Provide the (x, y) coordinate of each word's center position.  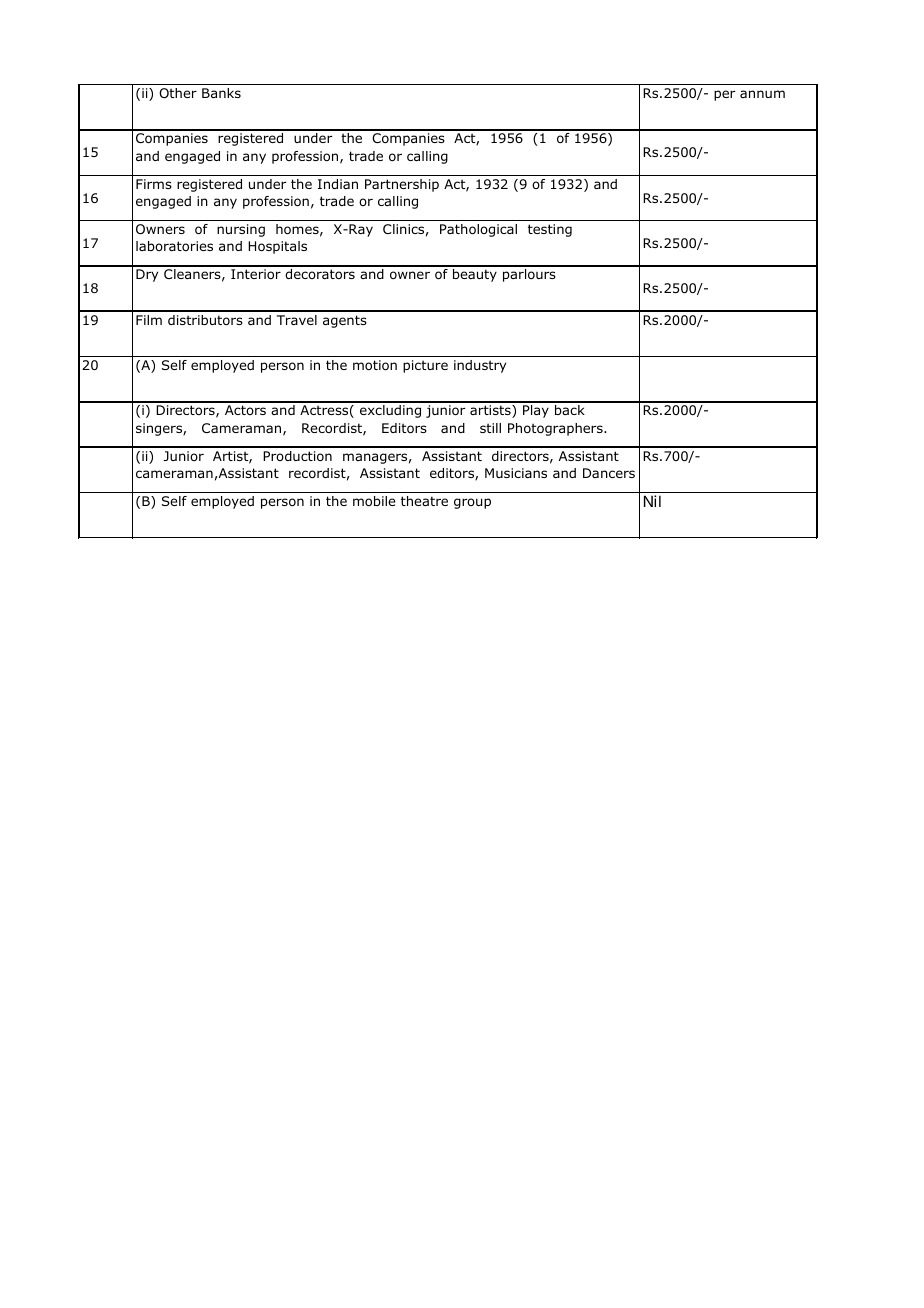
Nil (652, 501)
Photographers (556, 429)
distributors (205, 320)
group (472, 503)
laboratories (174, 246)
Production (297, 456)
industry (480, 366)
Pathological (478, 230)
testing (550, 230)
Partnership (402, 185)
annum (762, 94)
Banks (221, 93)
